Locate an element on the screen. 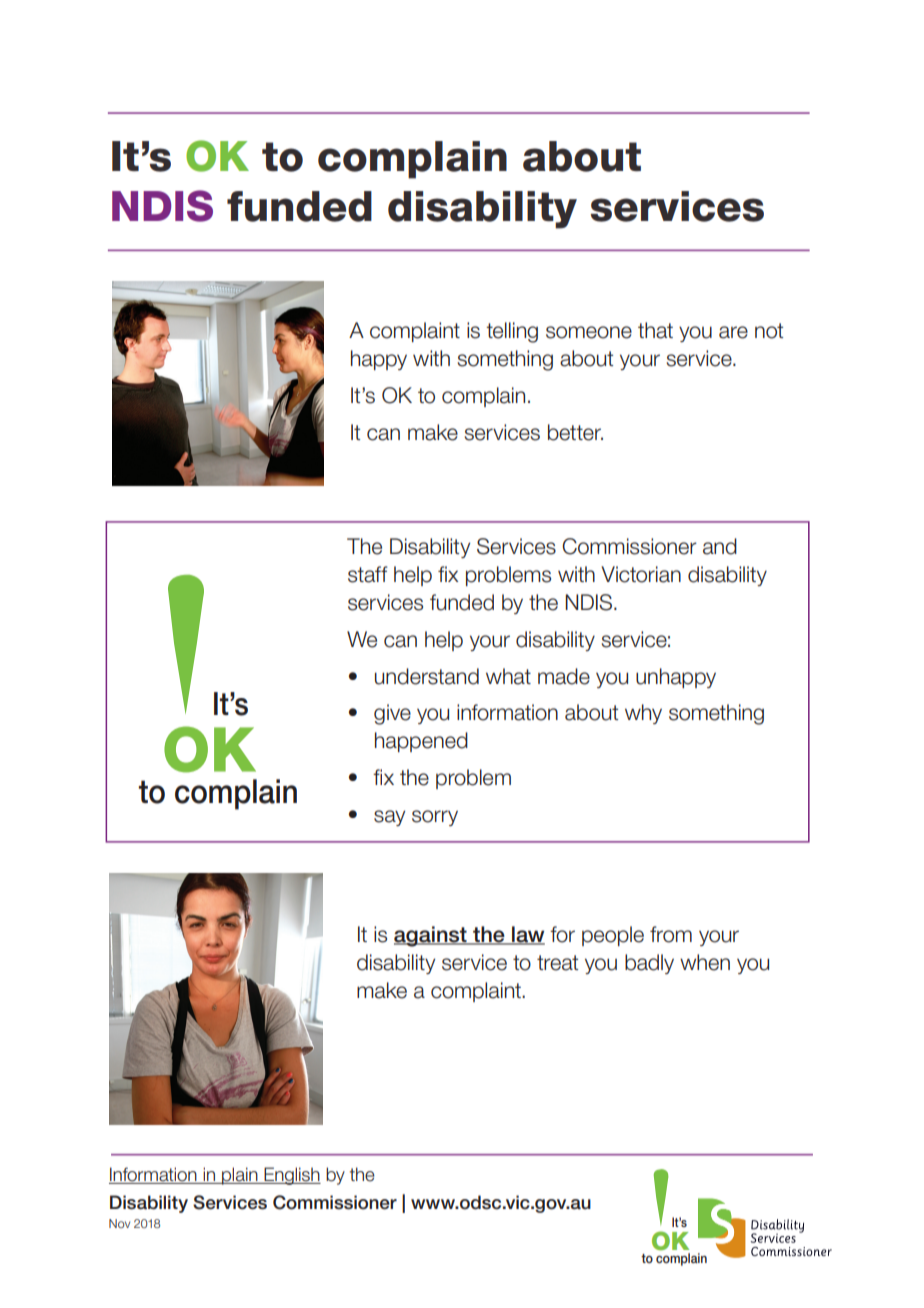 This screenshot has height=1308, width=924. Nov is located at coordinates (119, 1223).
